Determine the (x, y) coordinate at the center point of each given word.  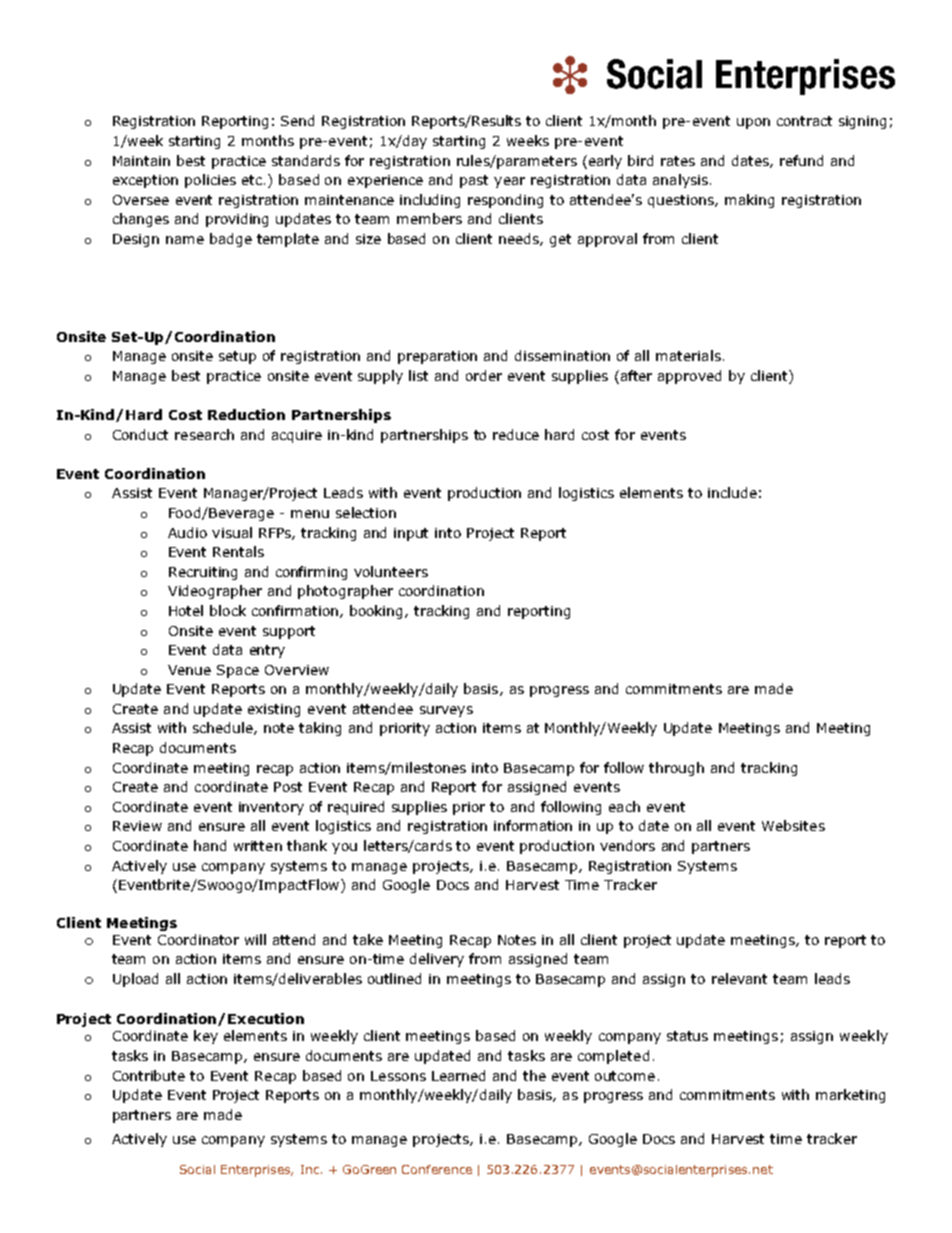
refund (801, 160)
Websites (793, 825)
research (204, 434)
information (533, 825)
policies (210, 181)
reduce (516, 434)
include (732, 492)
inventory (271, 808)
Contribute (149, 1075)
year (509, 182)
